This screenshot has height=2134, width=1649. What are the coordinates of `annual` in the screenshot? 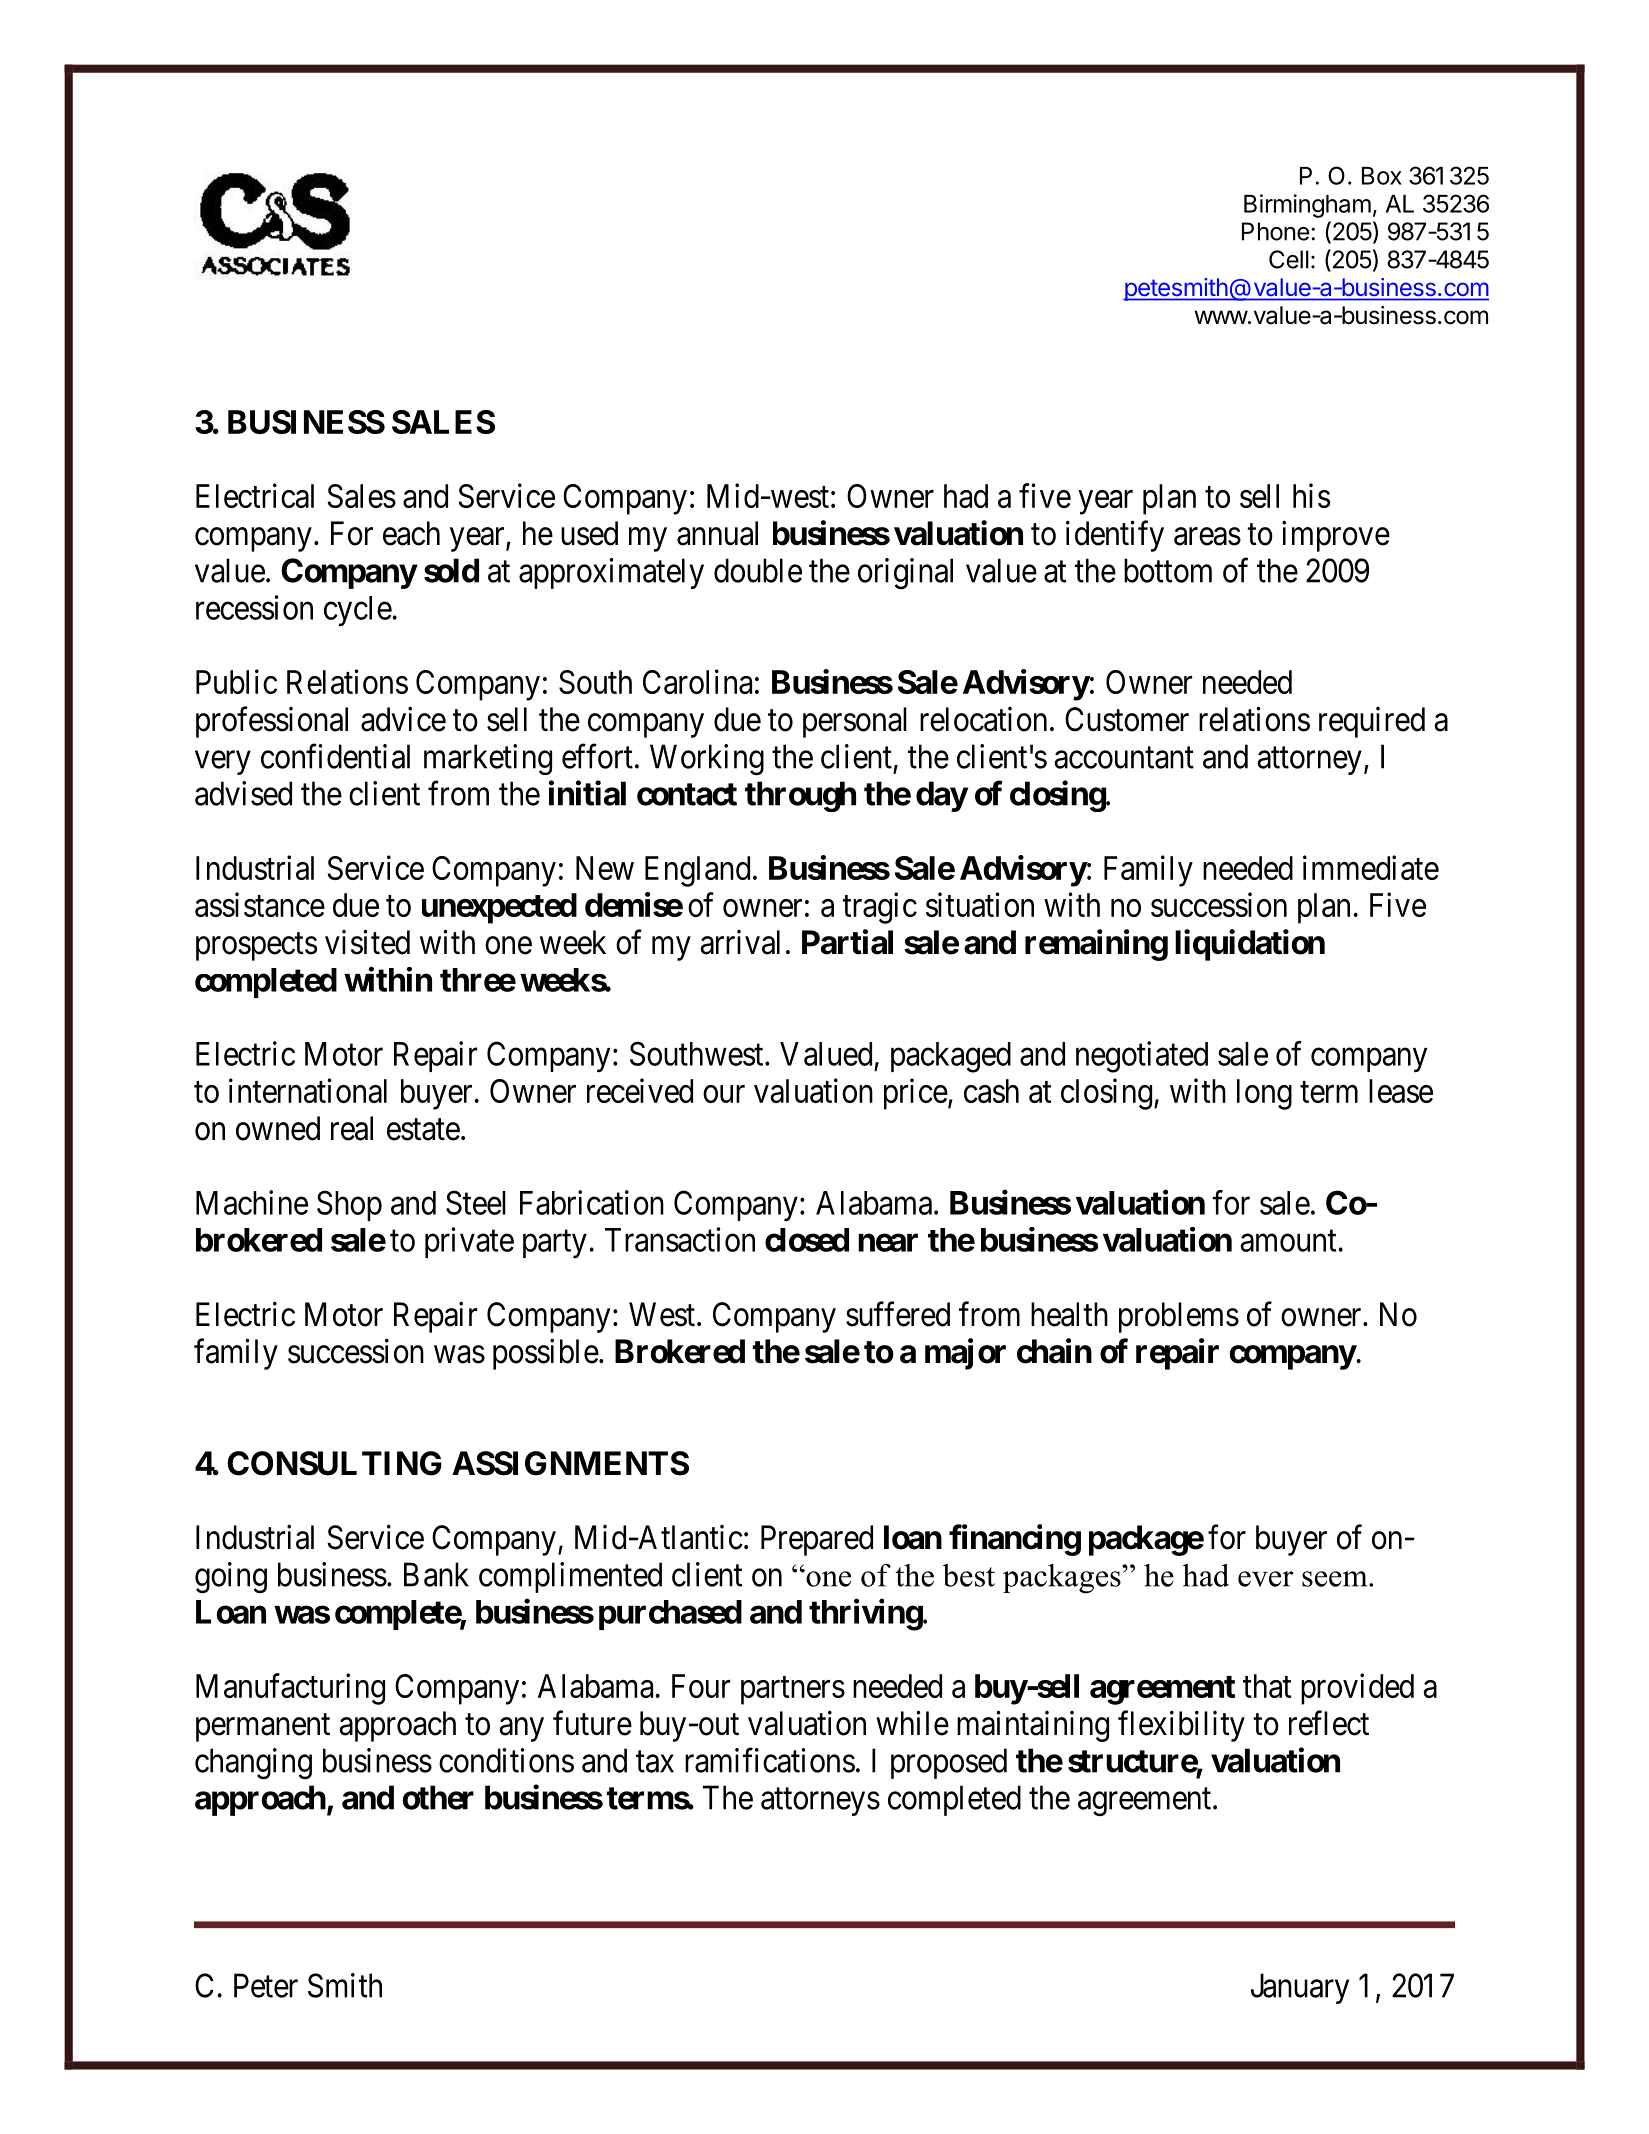 It's located at (717, 533).
